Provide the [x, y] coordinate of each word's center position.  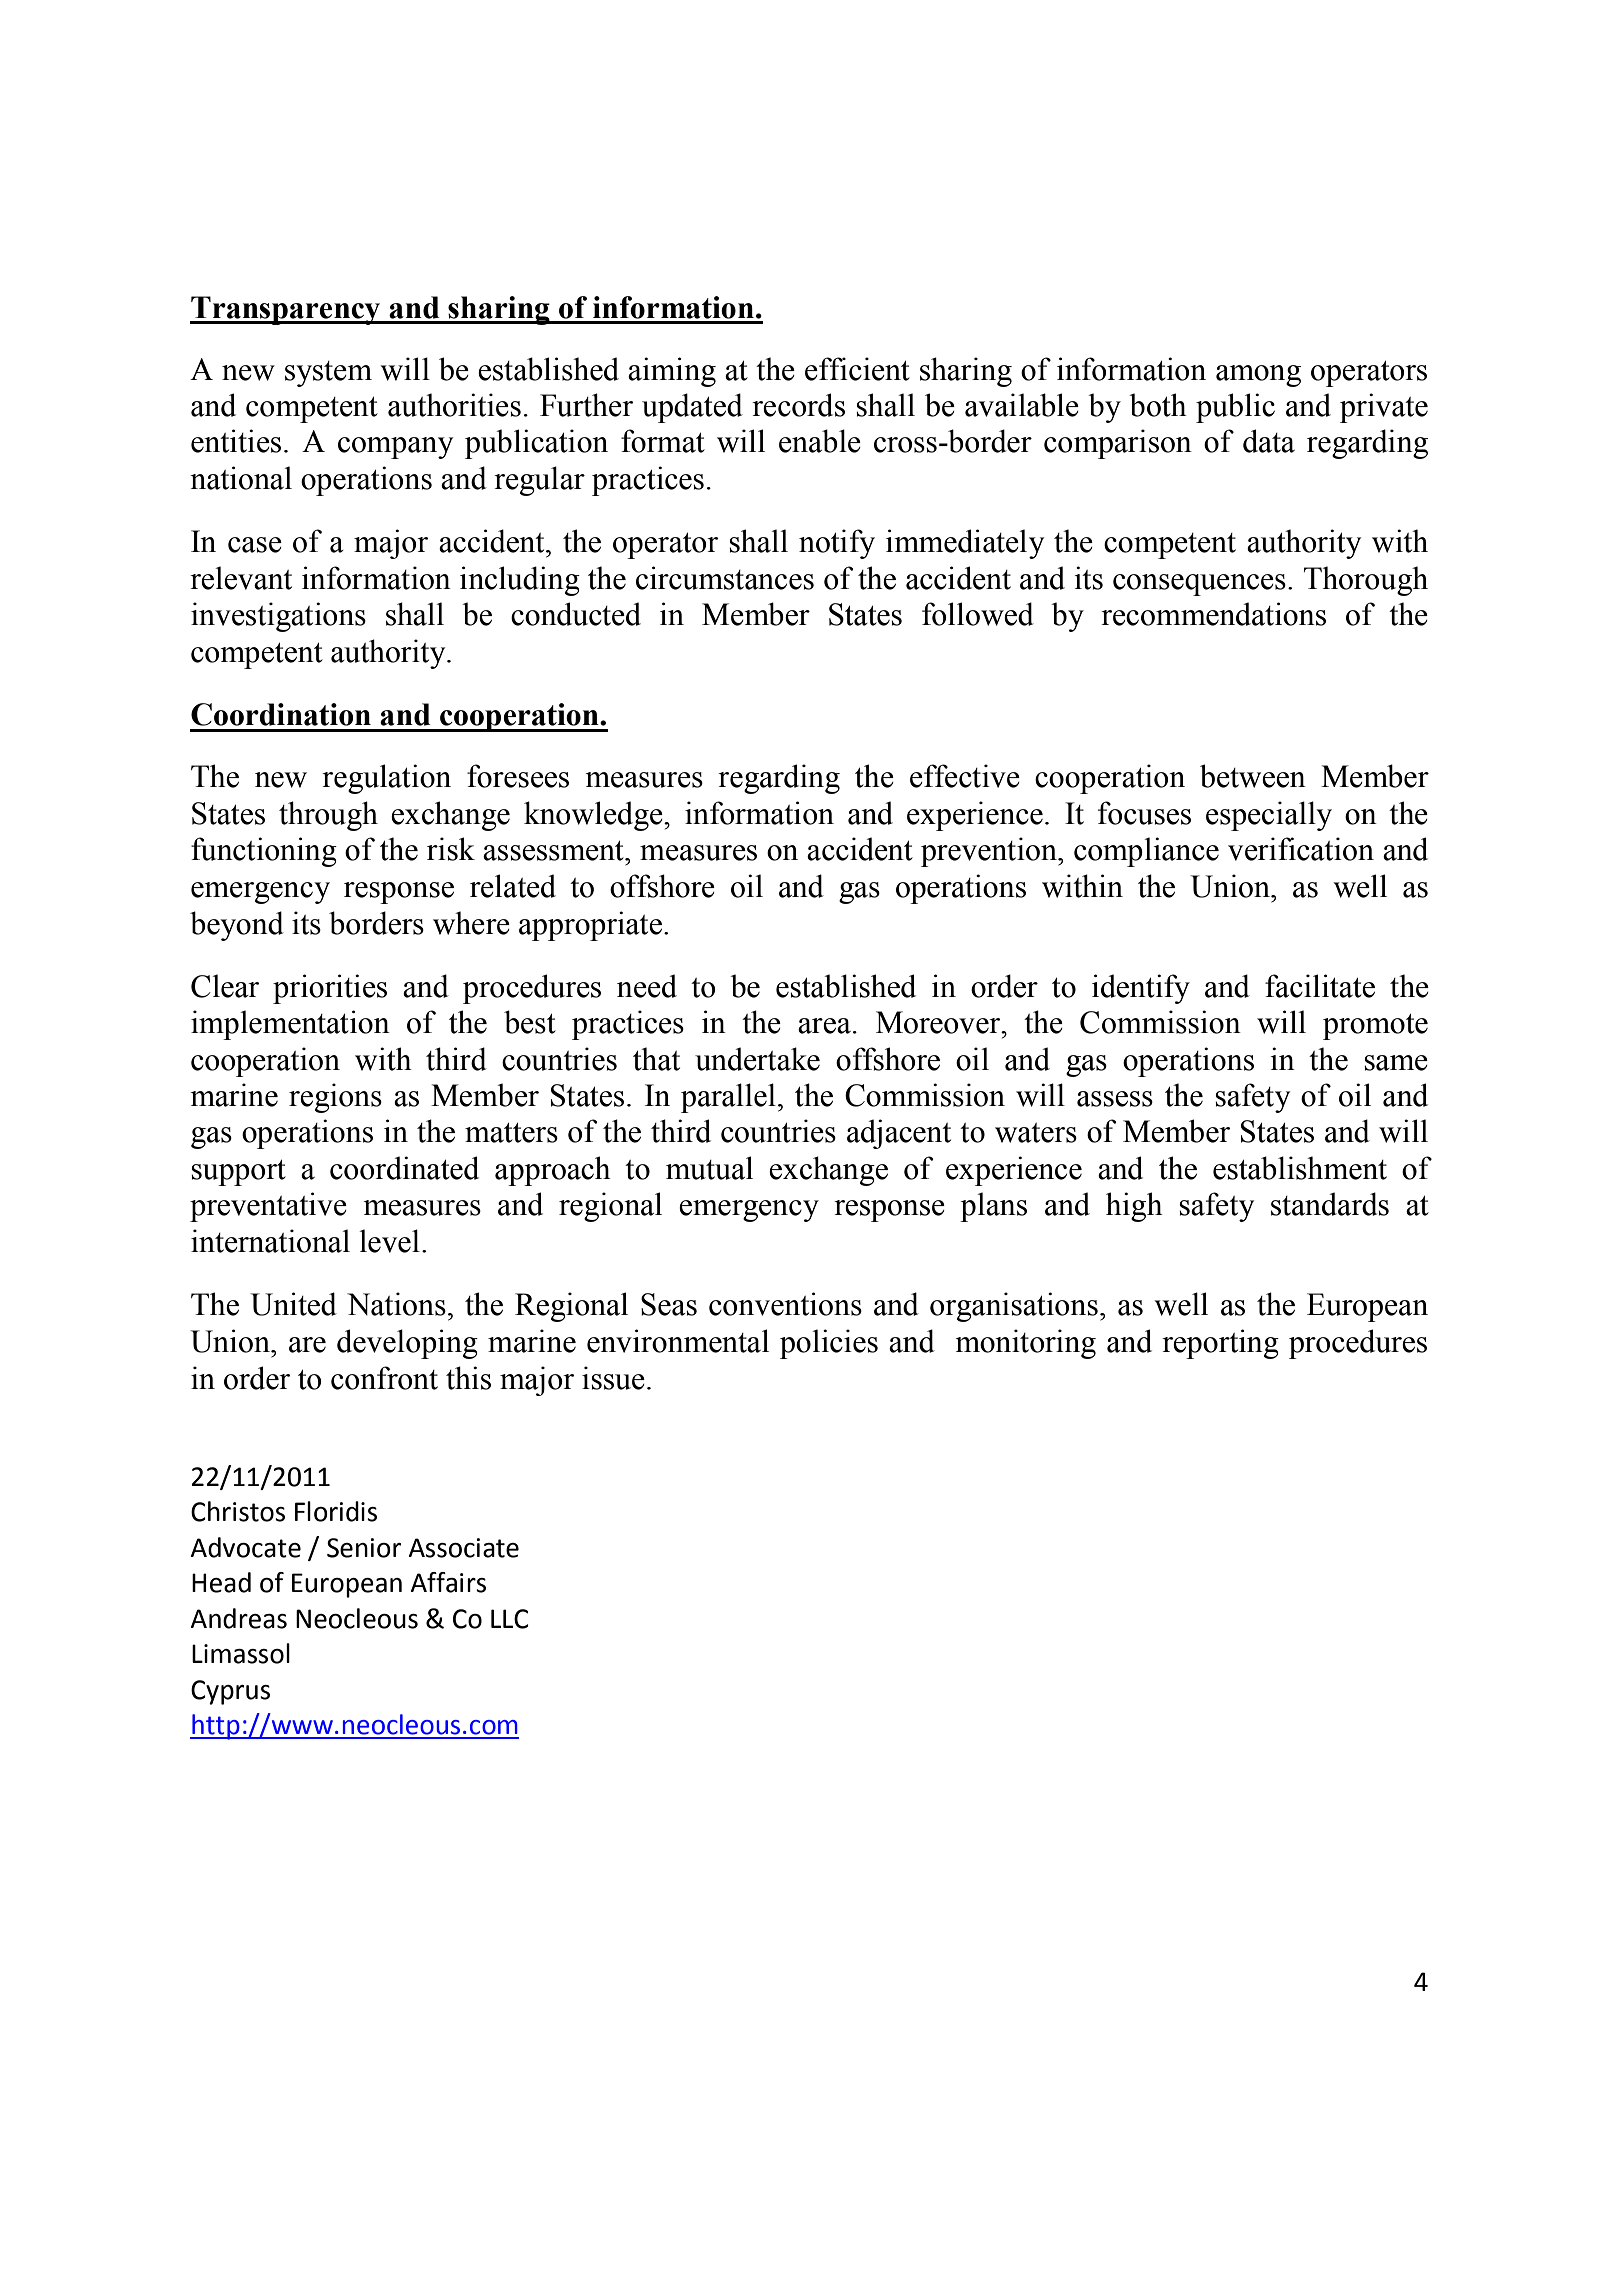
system [328, 374]
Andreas [238, 1618]
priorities [330, 989]
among [1258, 376]
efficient [857, 369]
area [824, 1026]
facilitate [1320, 986]
